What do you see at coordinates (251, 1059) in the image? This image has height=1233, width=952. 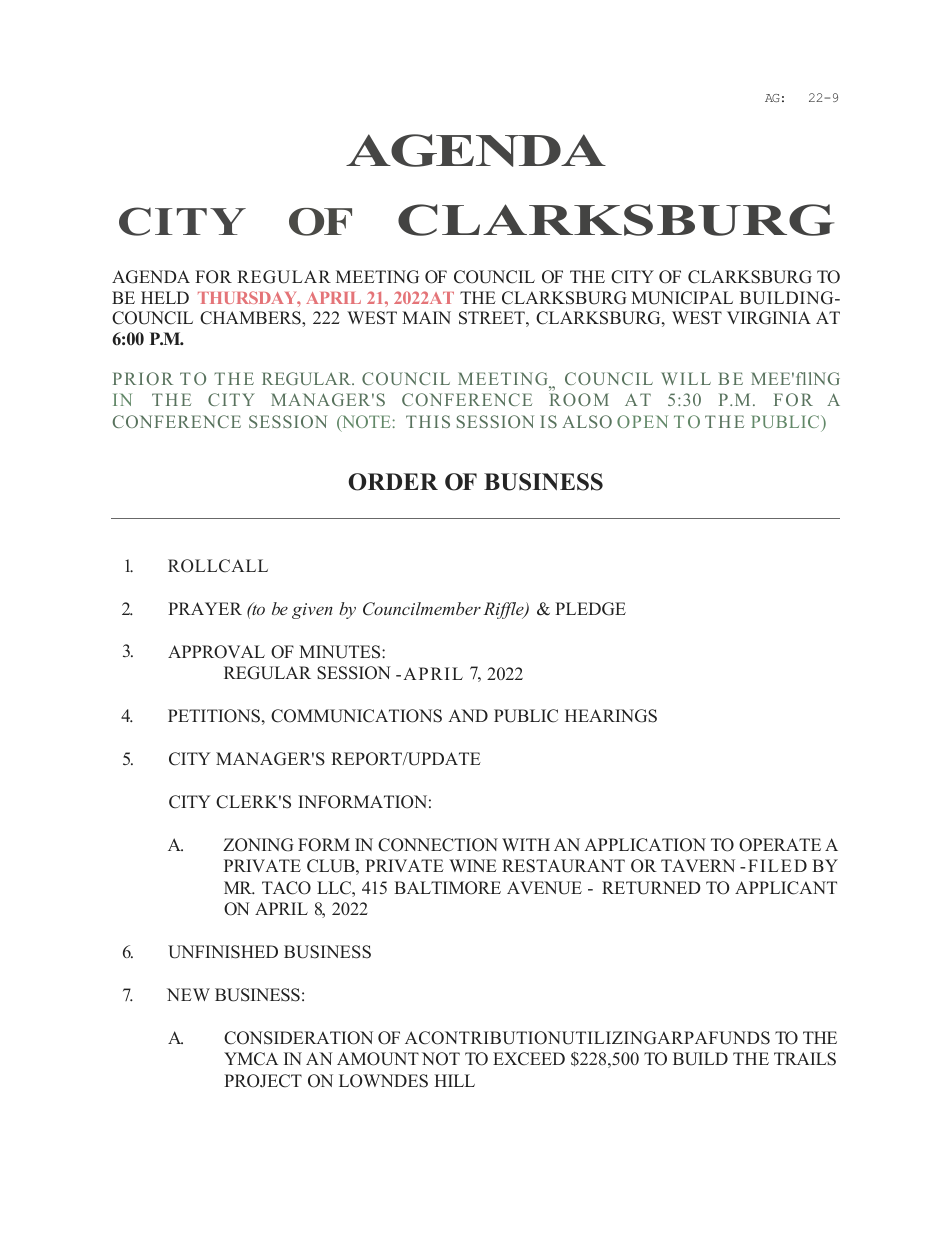 I see `YMCA` at bounding box center [251, 1059].
